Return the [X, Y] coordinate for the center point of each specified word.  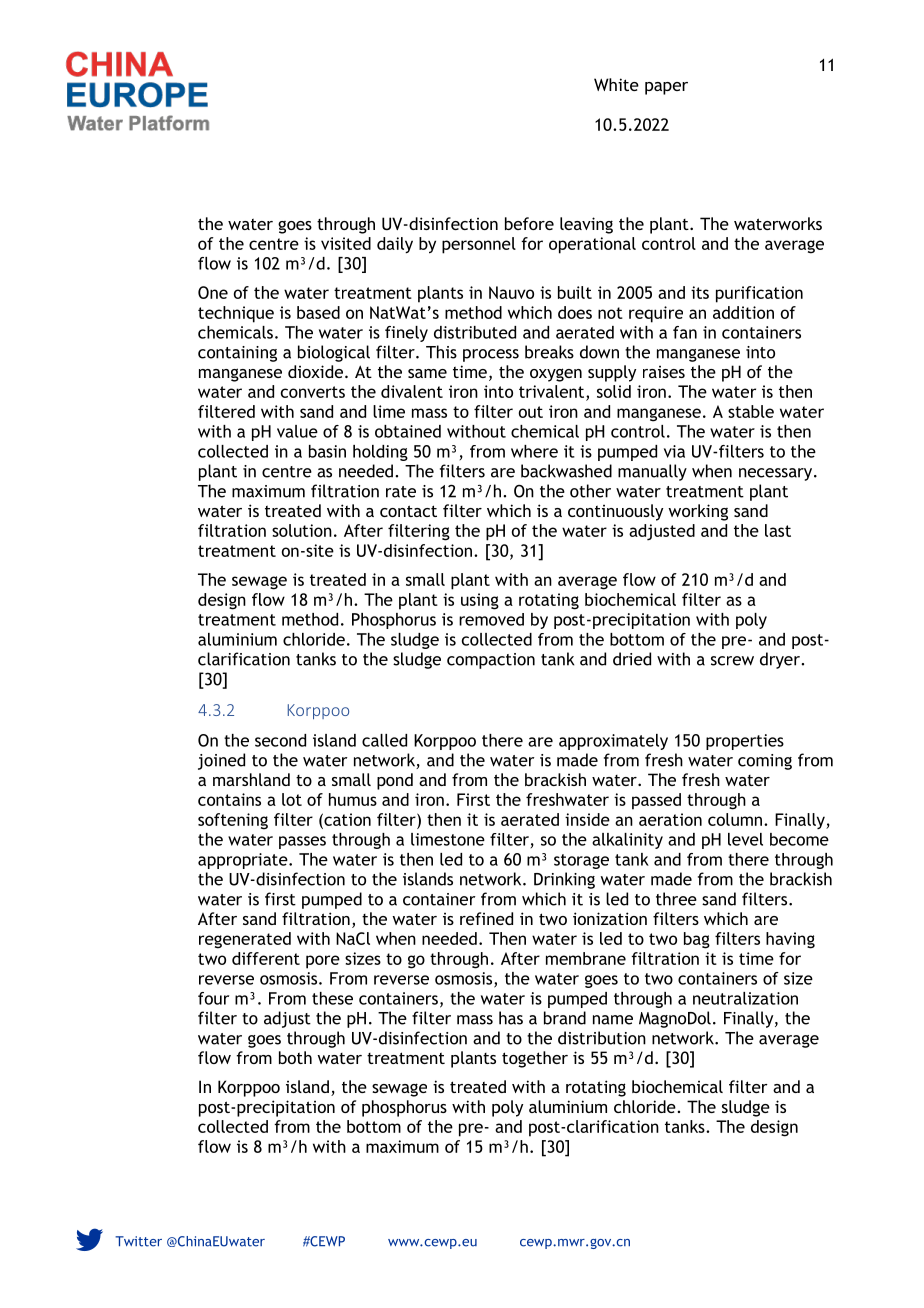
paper [666, 88]
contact [408, 511]
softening [233, 821]
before [529, 223]
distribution [602, 1038]
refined [486, 918]
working [698, 512]
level [745, 839]
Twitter [138, 1241]
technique [236, 314]
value [297, 431]
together [535, 1059]
